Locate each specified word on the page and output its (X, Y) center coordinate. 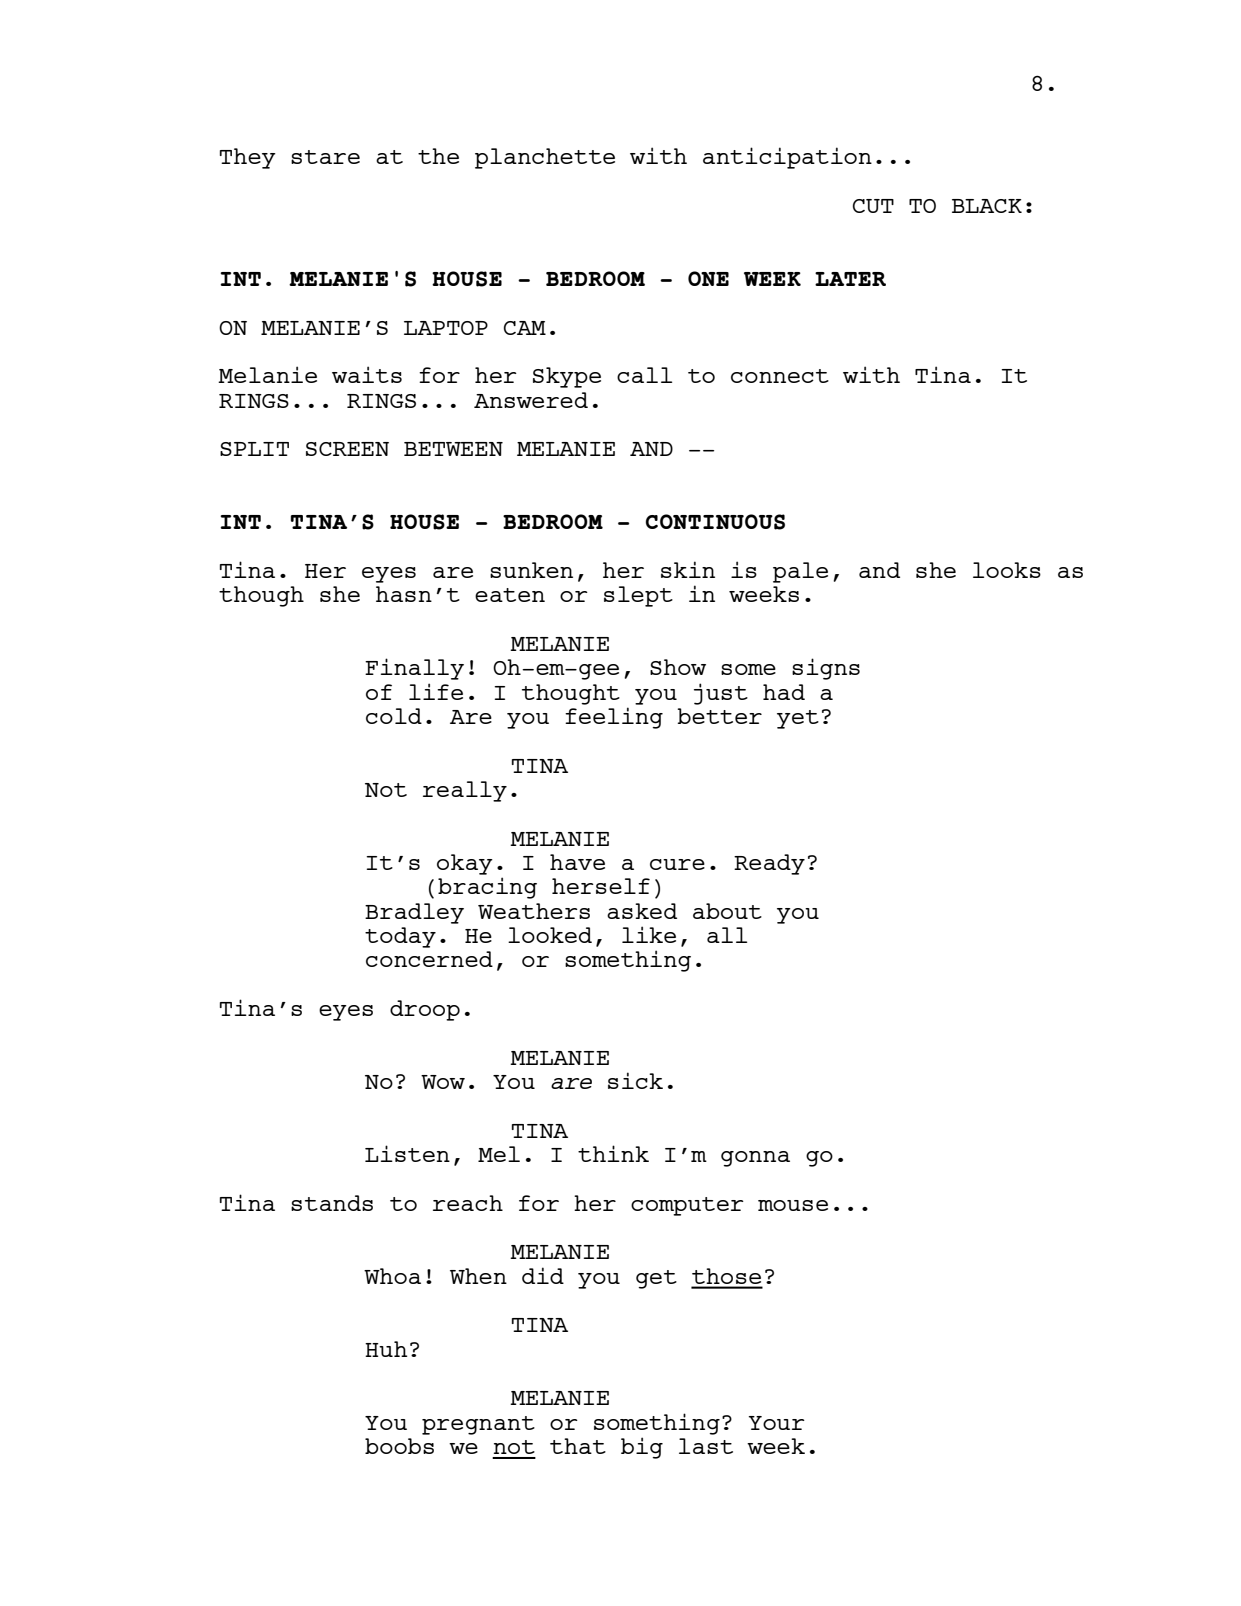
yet (798, 719)
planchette (545, 158)
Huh (386, 1349)
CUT (873, 206)
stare (325, 157)
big (642, 1448)
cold (394, 716)
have (577, 862)
